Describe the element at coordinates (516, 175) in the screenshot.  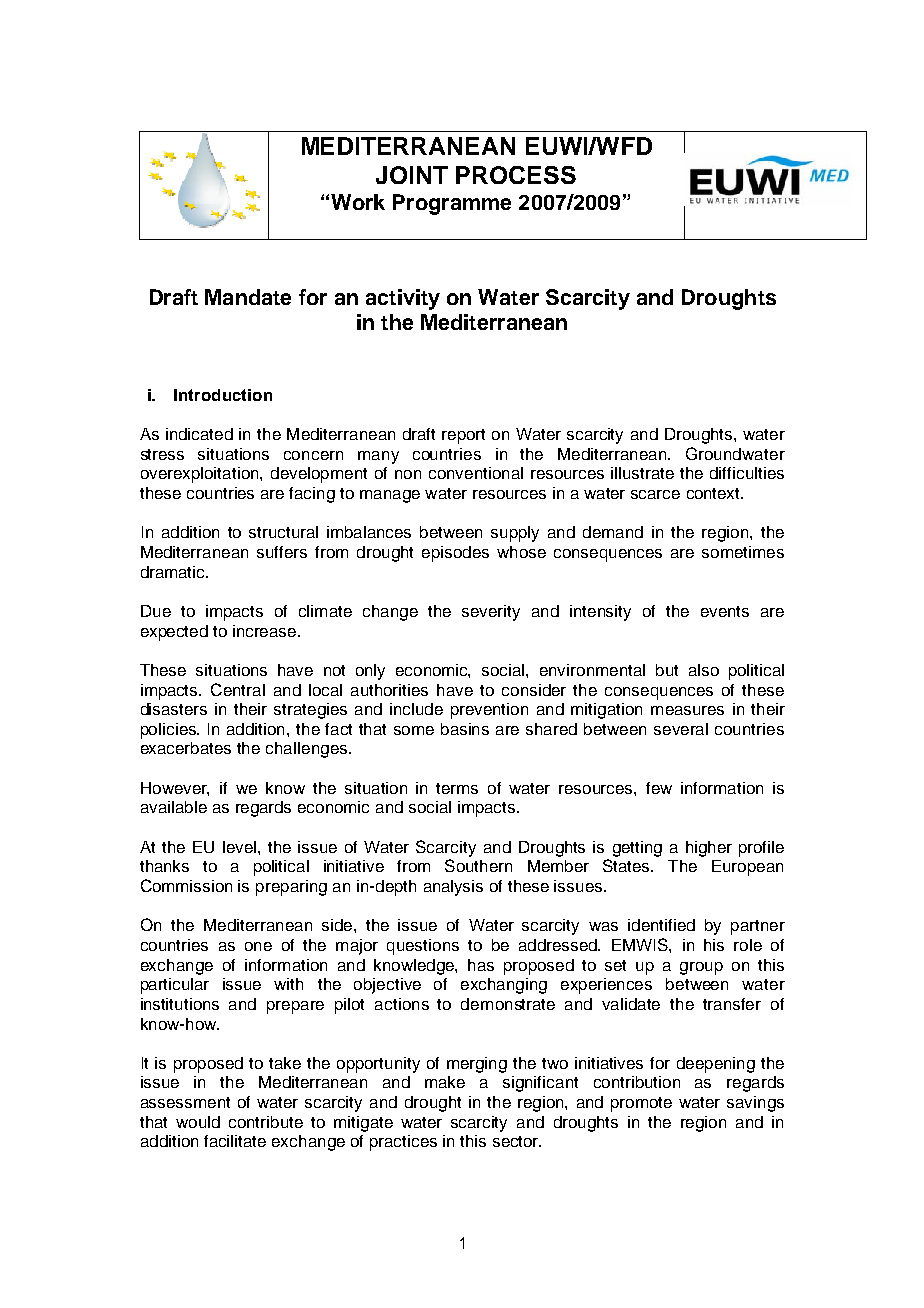
I see `PROCESS` at that location.
